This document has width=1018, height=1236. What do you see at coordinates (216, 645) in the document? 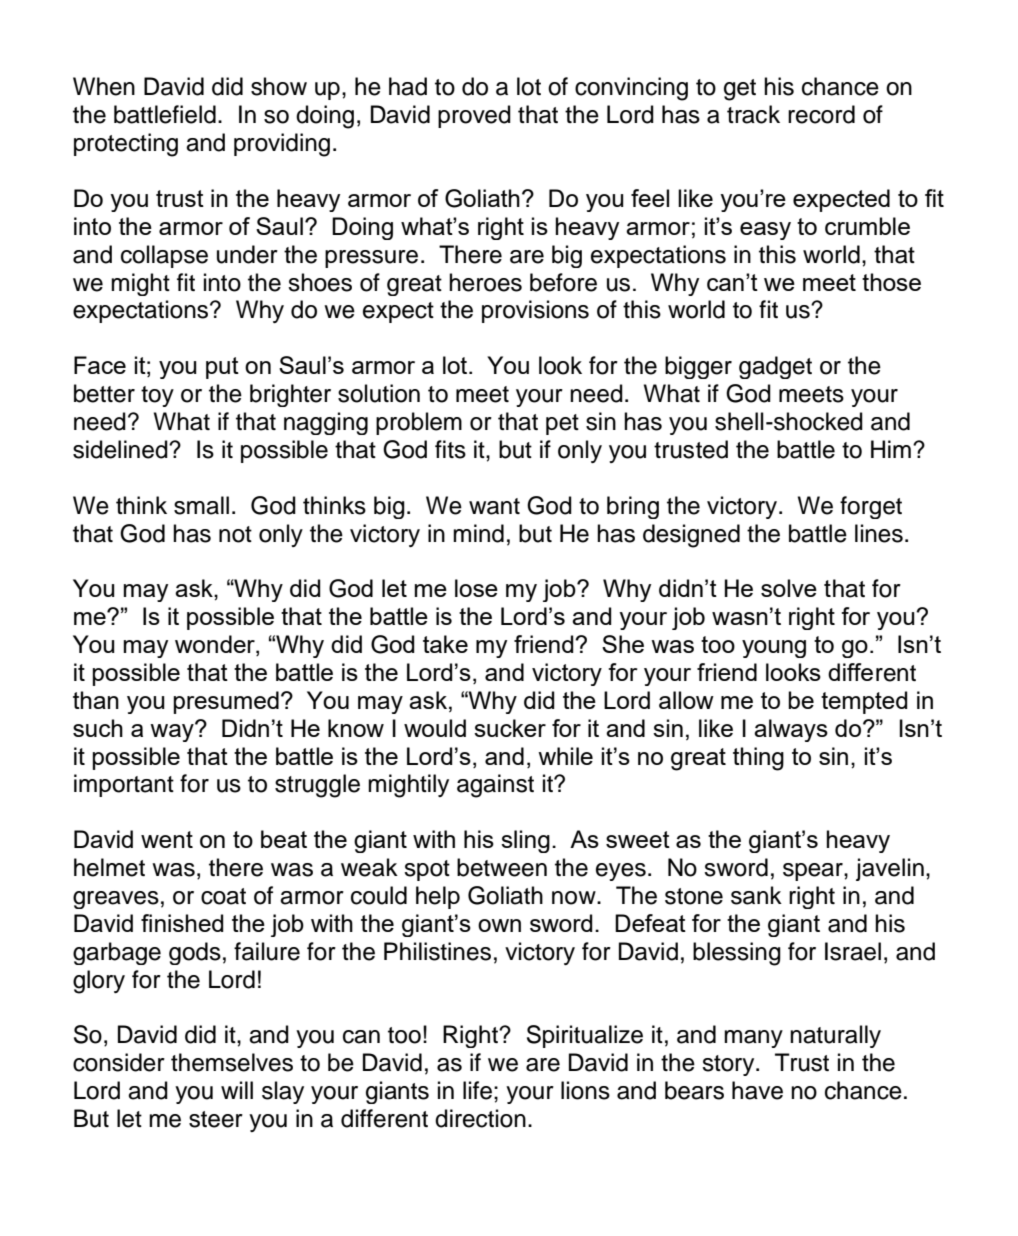
I see `wonder` at bounding box center [216, 645].
